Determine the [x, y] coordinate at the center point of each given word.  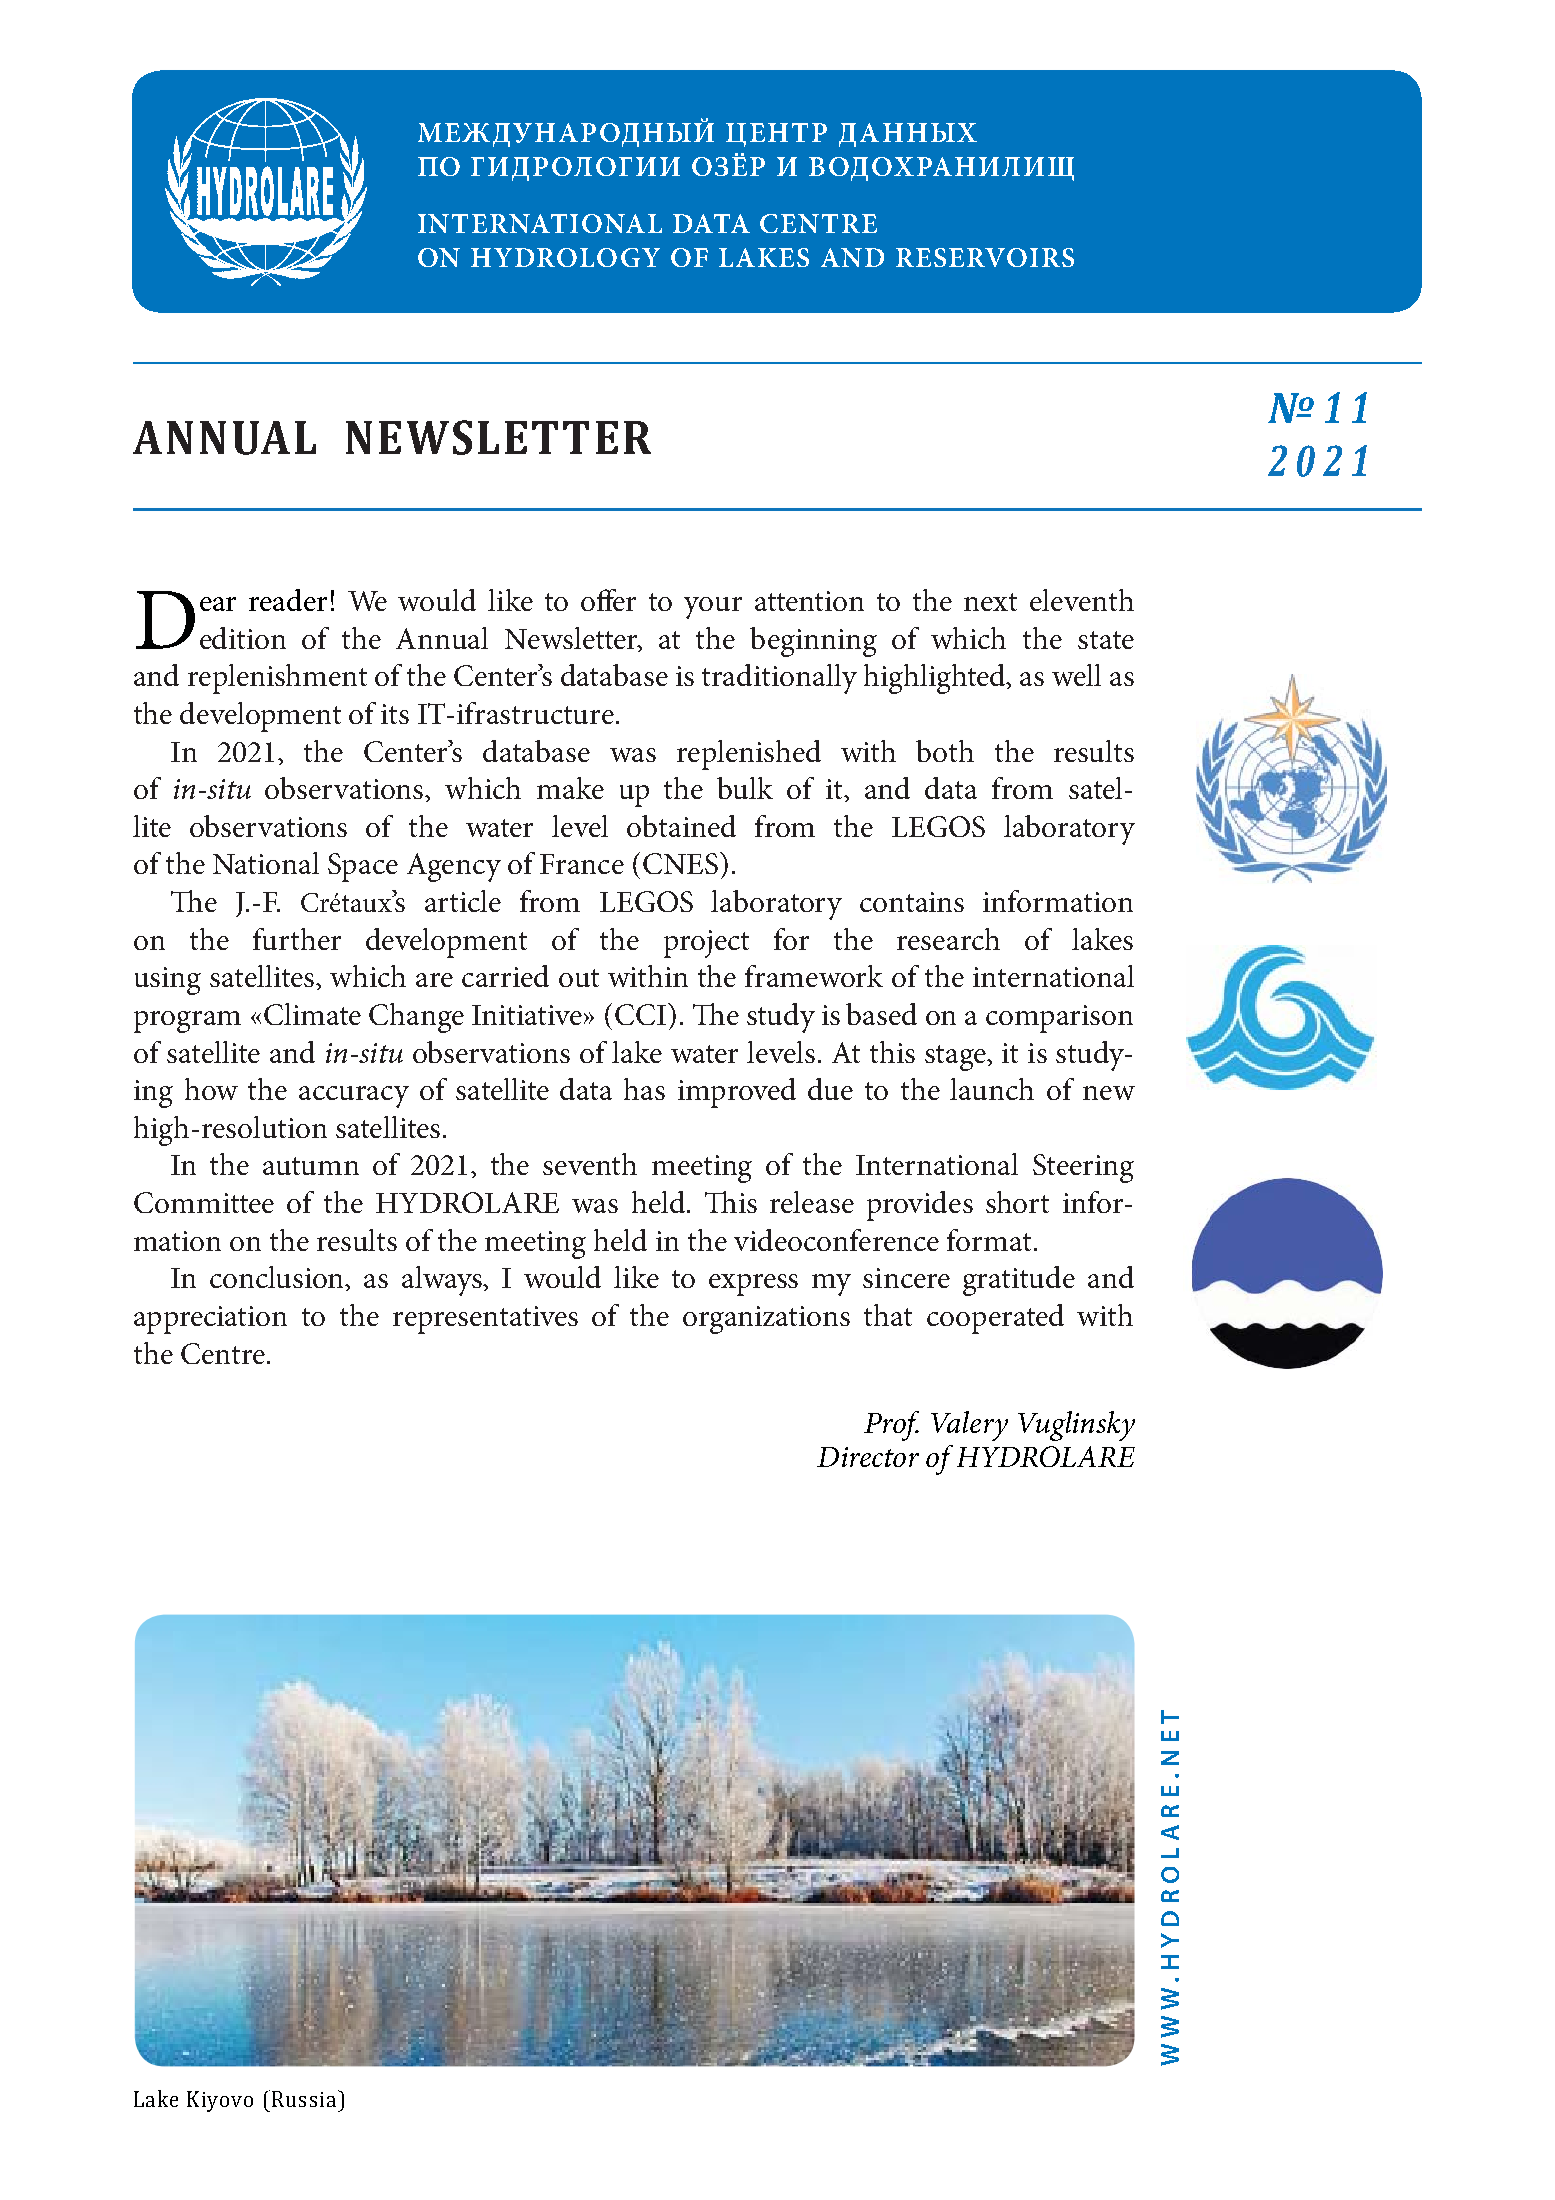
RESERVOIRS [985, 257]
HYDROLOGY [565, 257]
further [297, 939]
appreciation [210, 1320]
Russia [304, 2099]
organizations [766, 1320]
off [600, 600]
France [582, 864]
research [948, 939]
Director [868, 1457]
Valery [969, 1426]
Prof [891, 1426]
